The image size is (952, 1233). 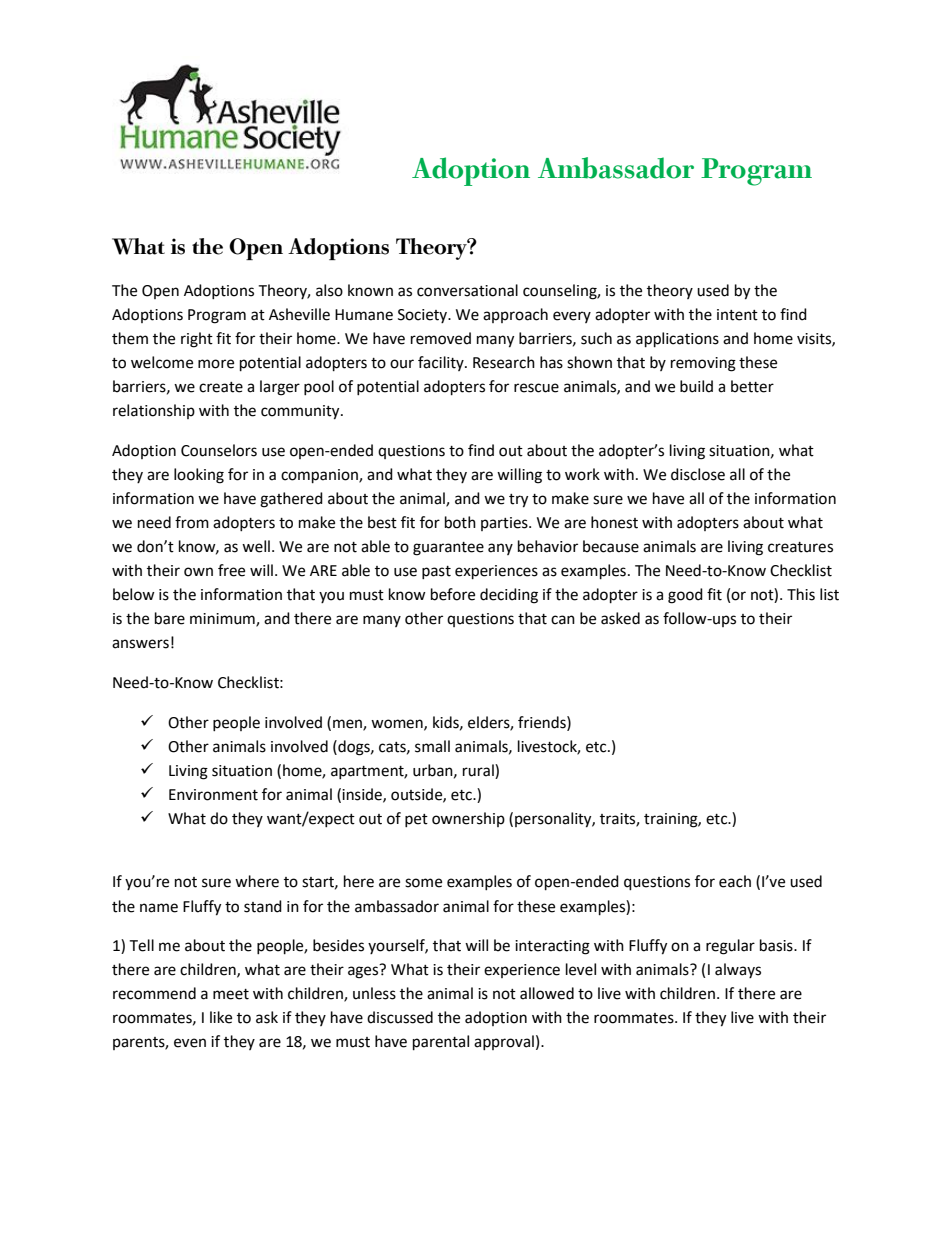 What do you see at coordinates (735, 881) in the screenshot?
I see `each` at bounding box center [735, 881].
